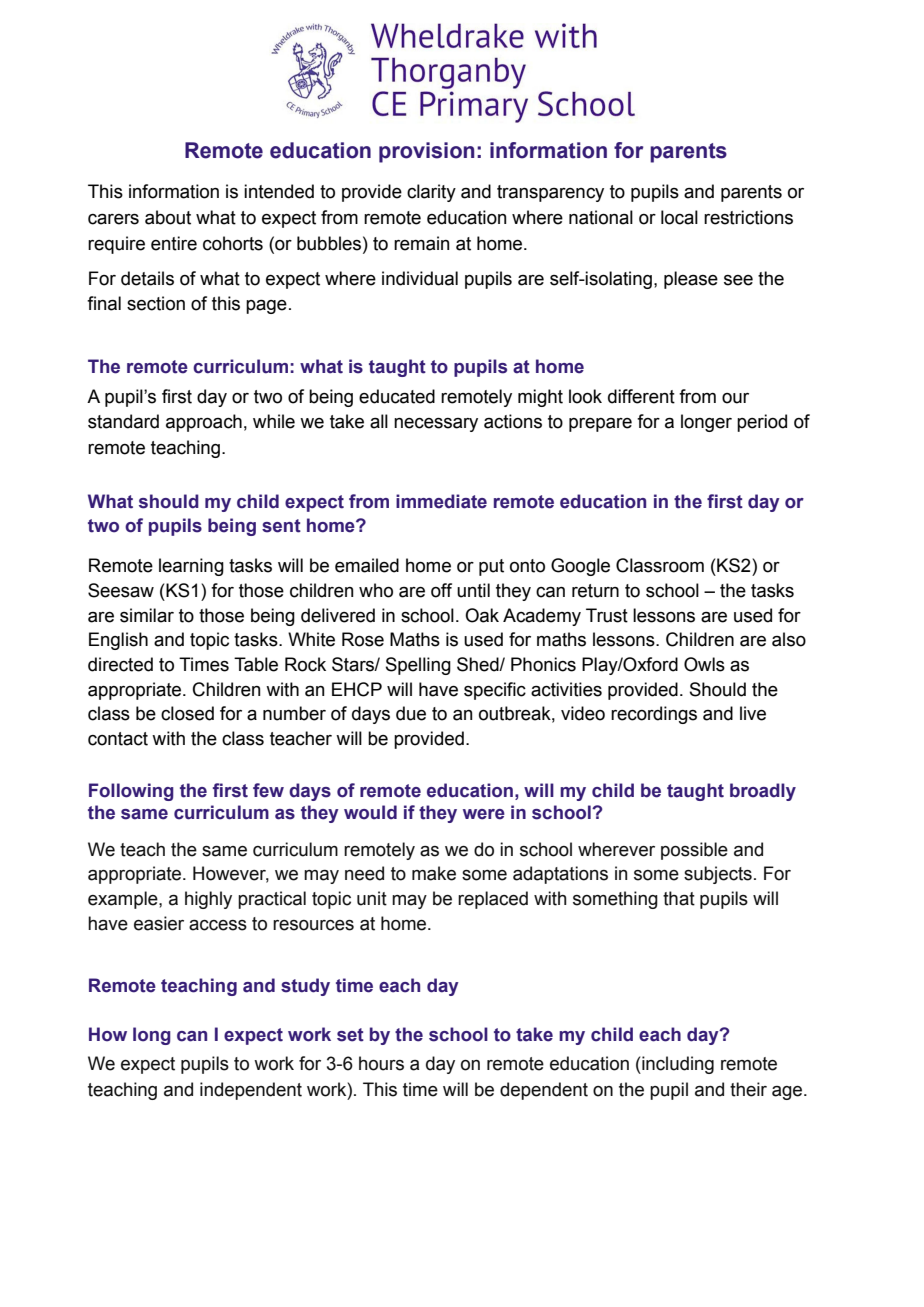  What do you see at coordinates (677, 1065) in the screenshot?
I see `including` at bounding box center [677, 1065].
